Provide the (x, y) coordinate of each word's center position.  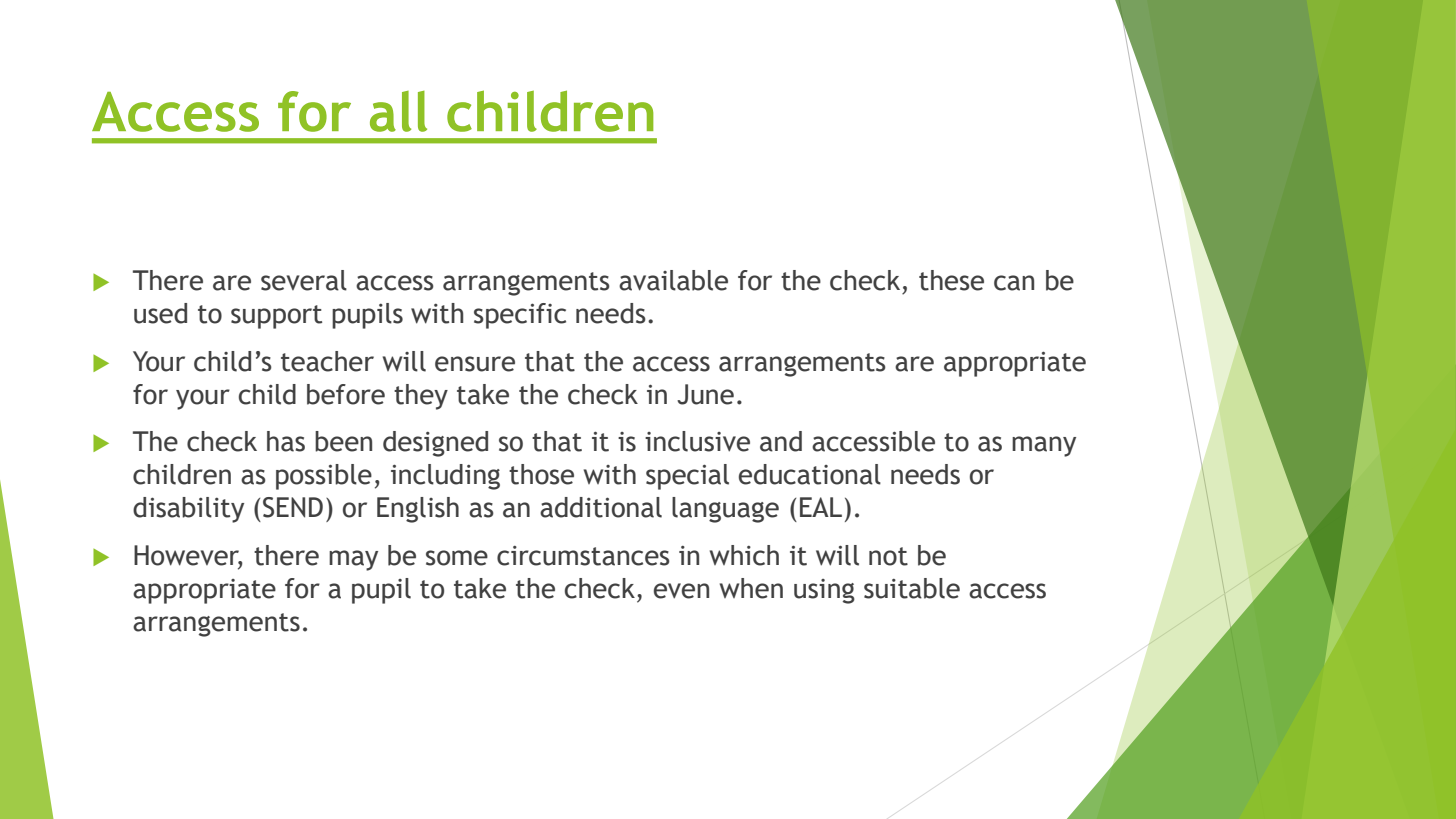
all (398, 111)
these (951, 280)
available (673, 280)
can (1014, 283)
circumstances (583, 556)
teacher (327, 361)
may (353, 560)
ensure (475, 364)
